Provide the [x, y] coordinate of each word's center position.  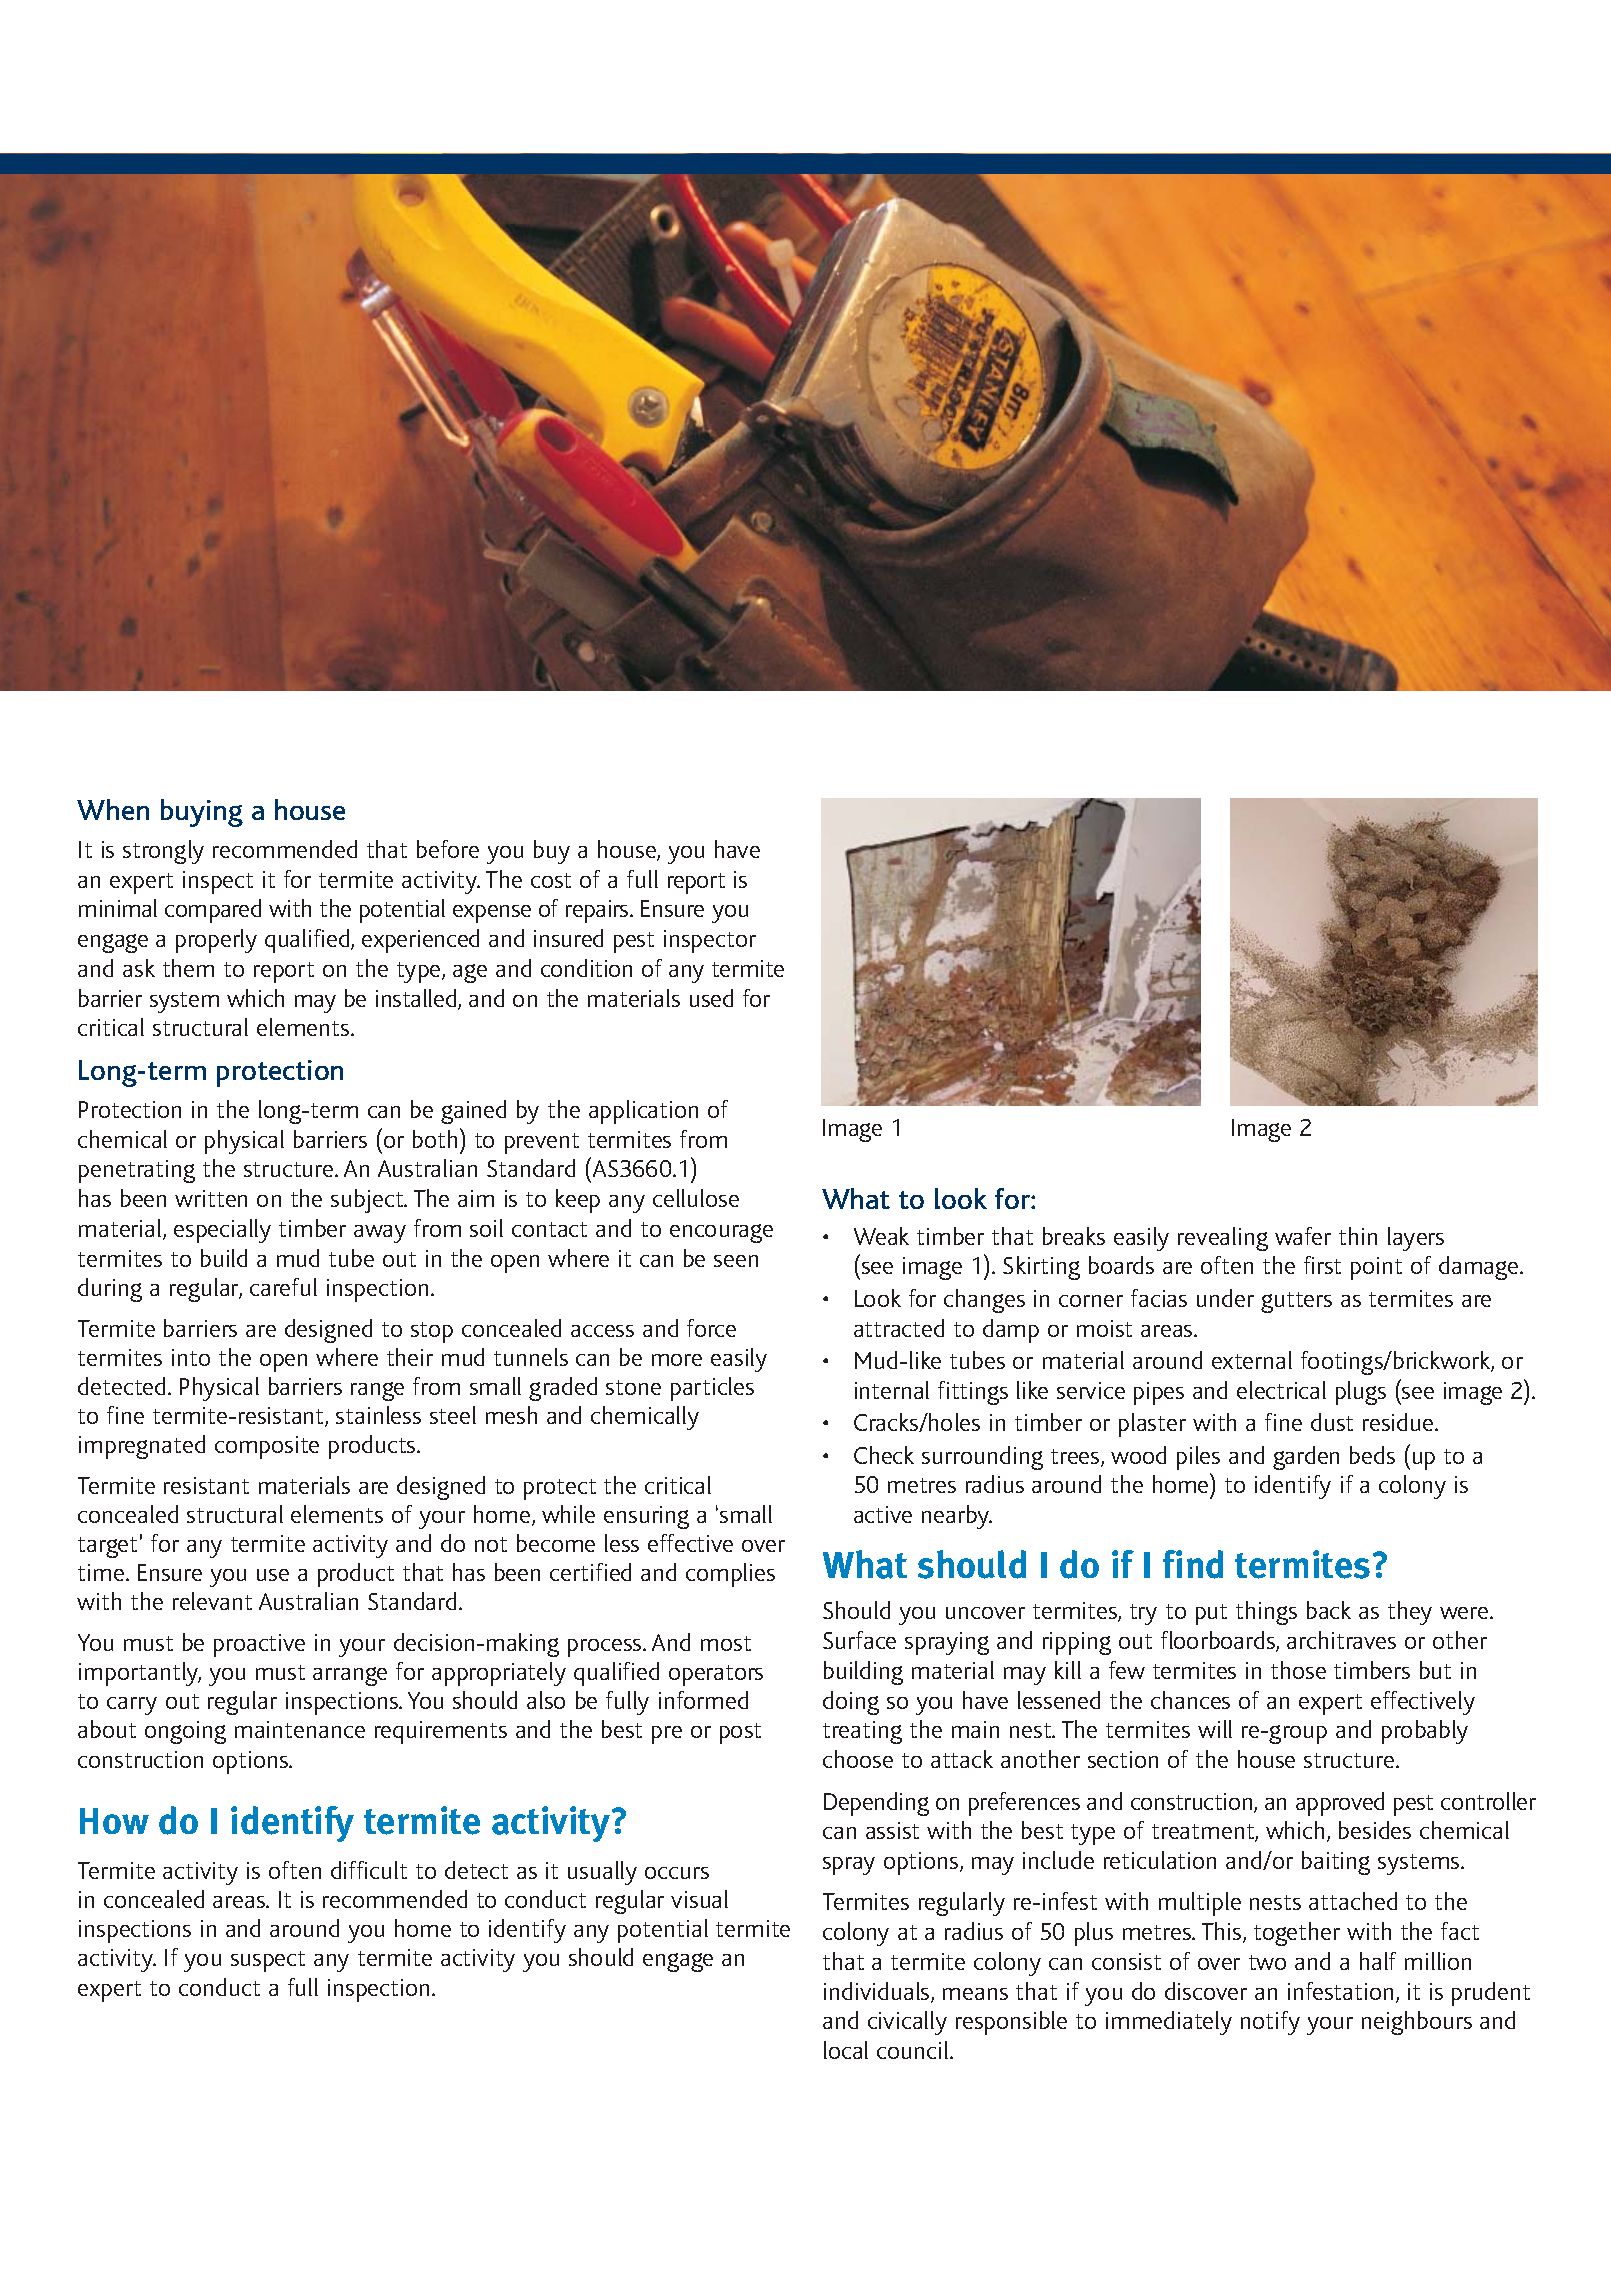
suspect [268, 1961]
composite [267, 1447]
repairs [598, 911]
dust [1332, 1422]
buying [202, 813]
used [711, 998]
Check [884, 1455]
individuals [878, 1992]
